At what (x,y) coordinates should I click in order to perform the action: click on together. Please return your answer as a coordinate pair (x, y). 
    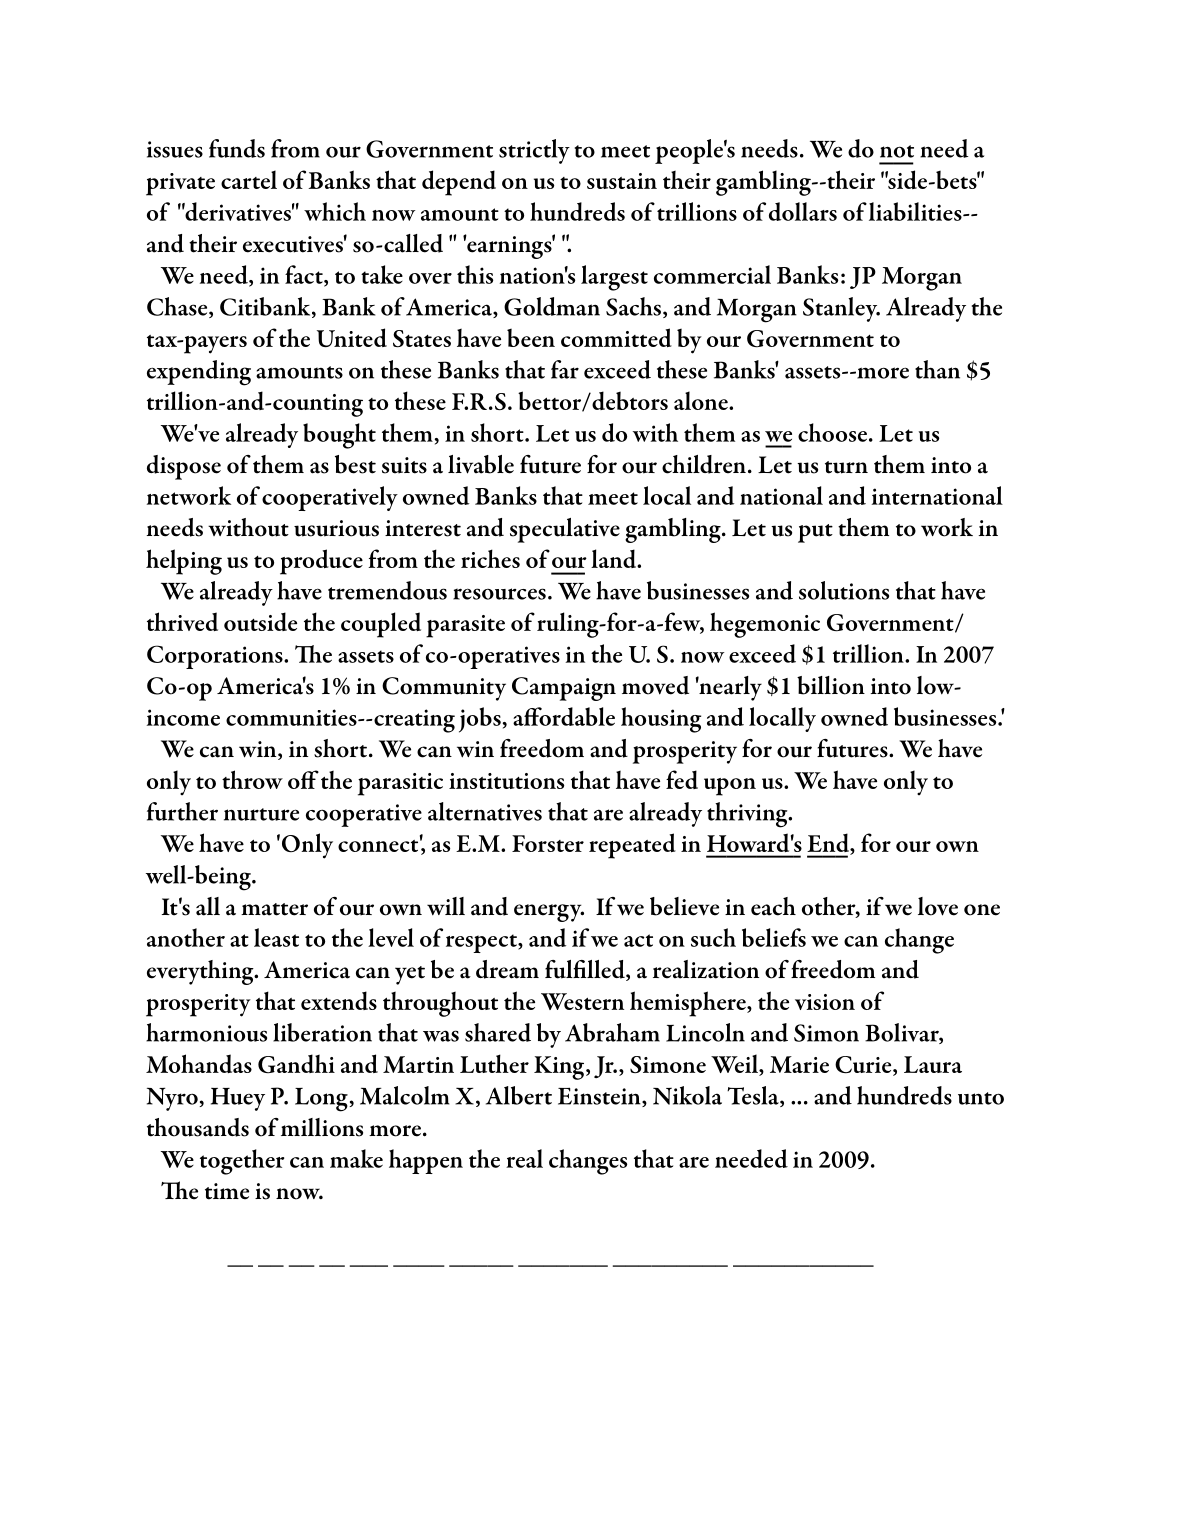
    Looking at the image, I should click on (242, 1162).
